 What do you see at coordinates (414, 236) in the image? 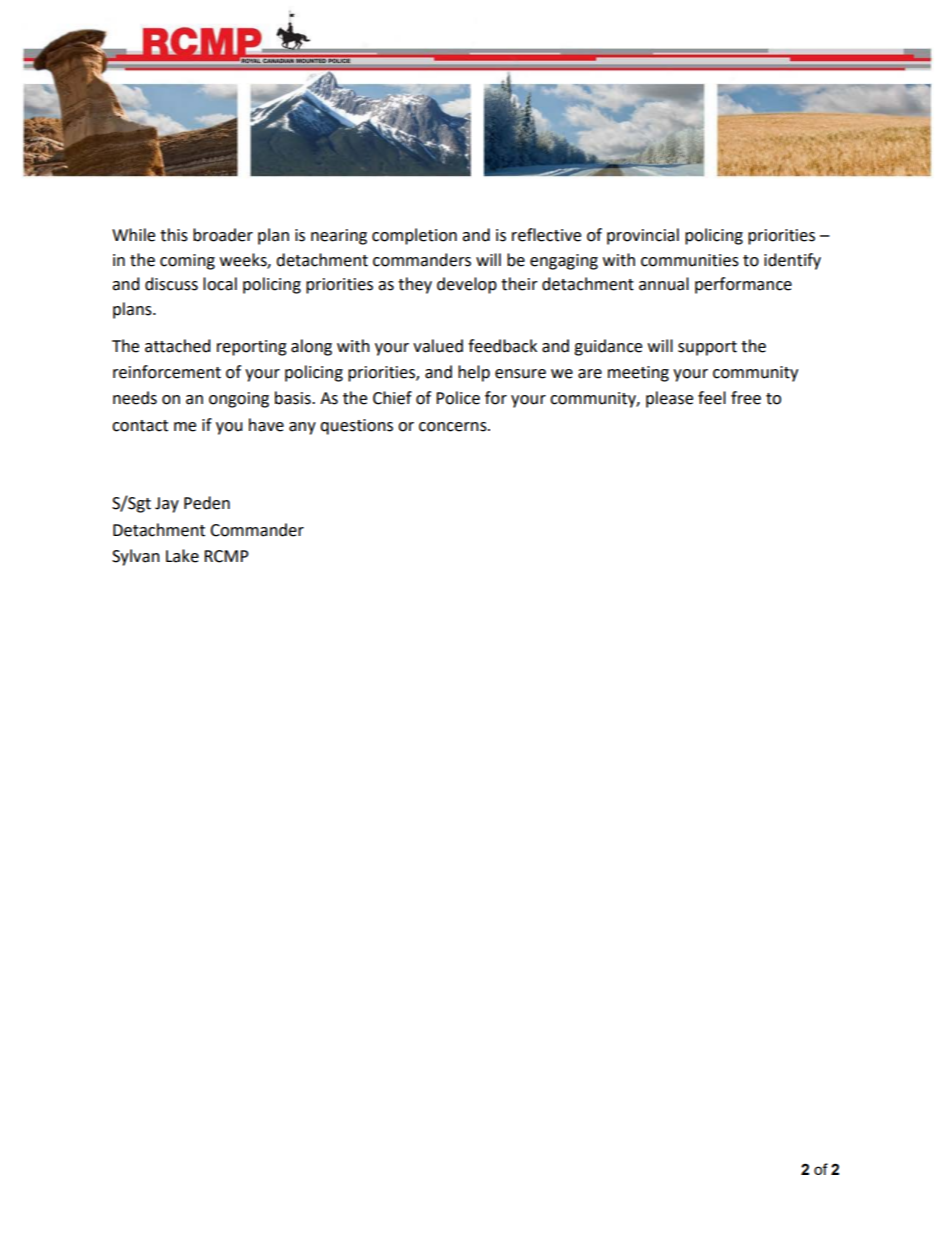
I see `completion` at bounding box center [414, 236].
